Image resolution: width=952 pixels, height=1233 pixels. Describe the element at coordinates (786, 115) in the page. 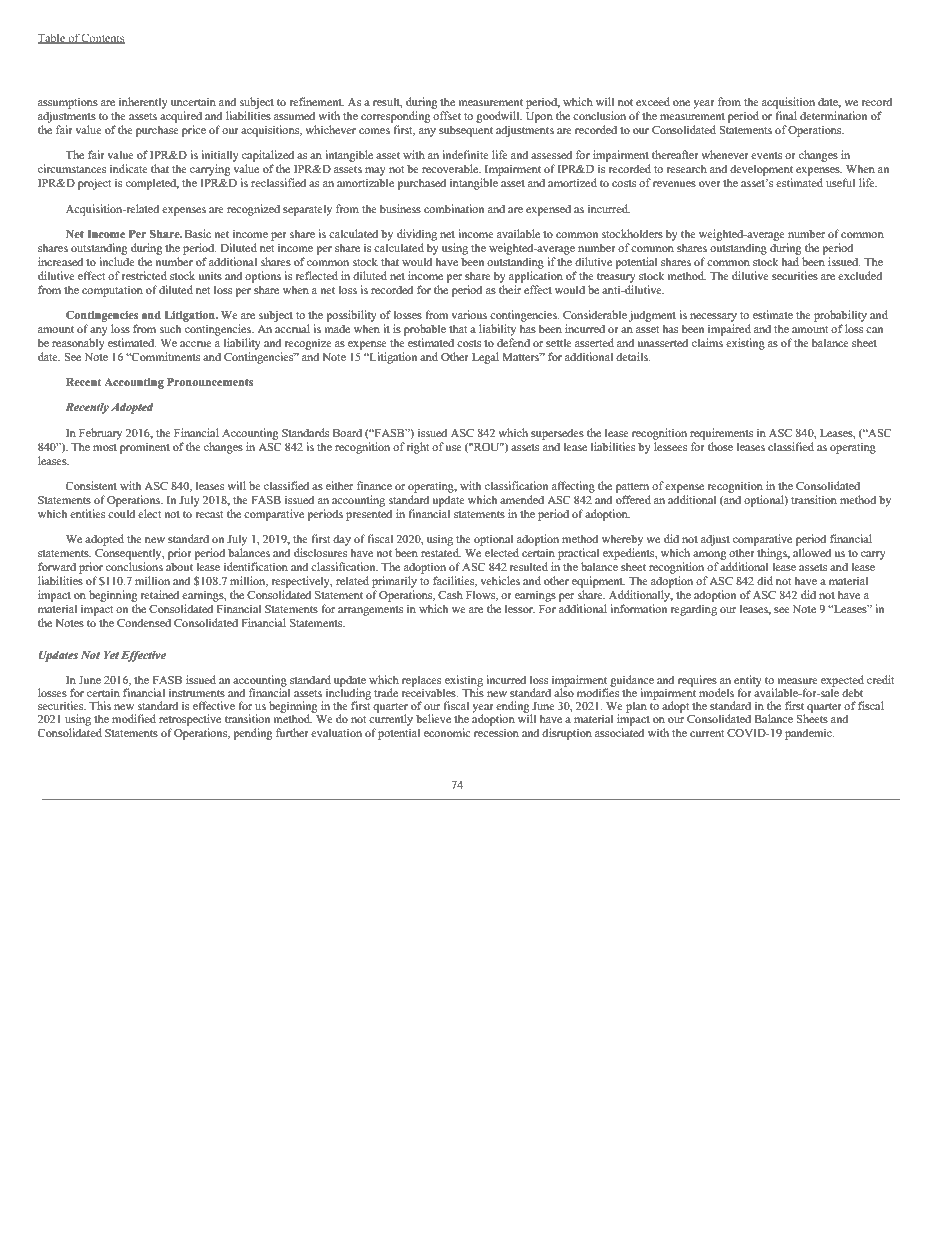

I see `final` at that location.
